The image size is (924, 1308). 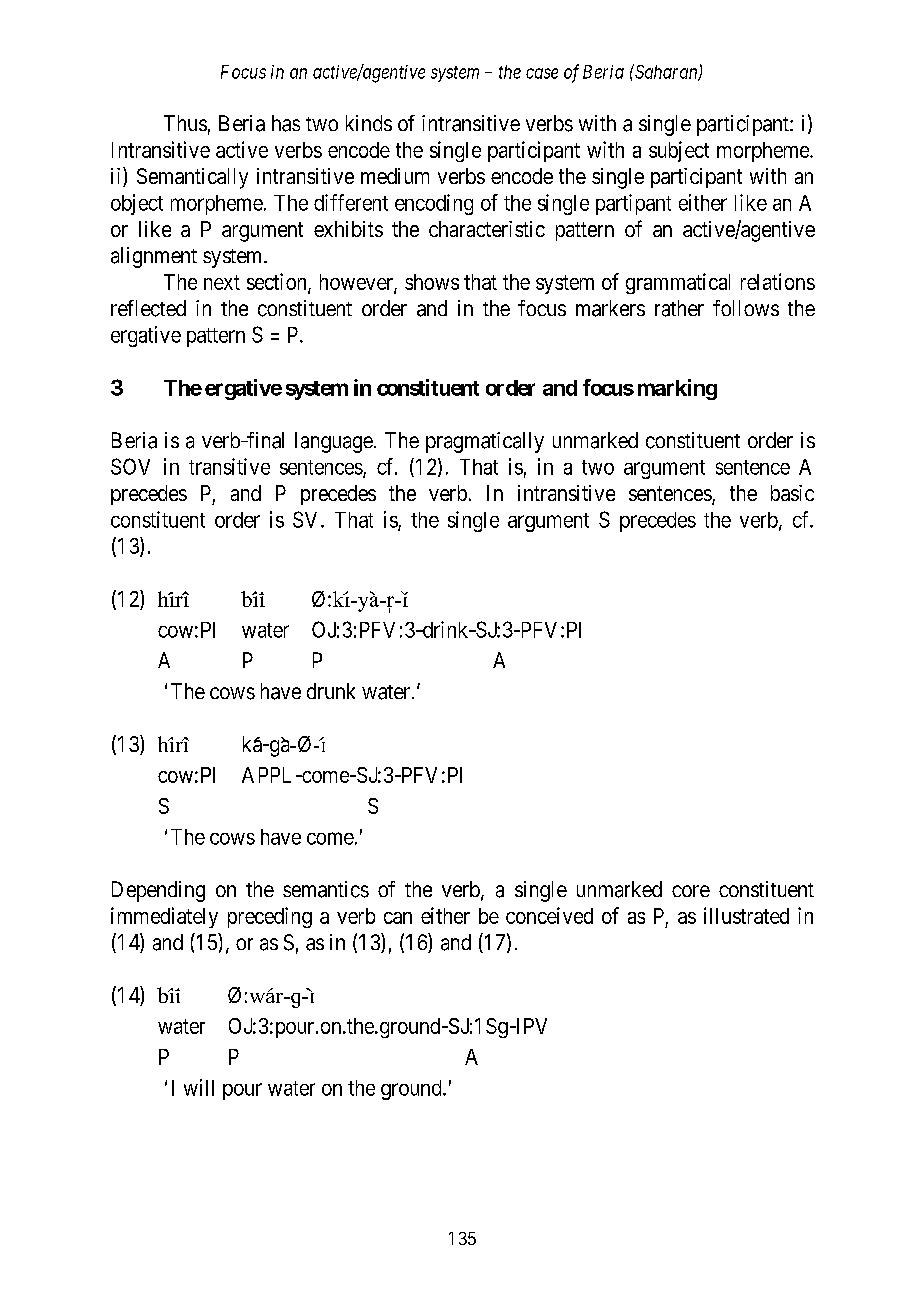 What do you see at coordinates (398, 918) in the screenshot?
I see `can` at bounding box center [398, 918].
